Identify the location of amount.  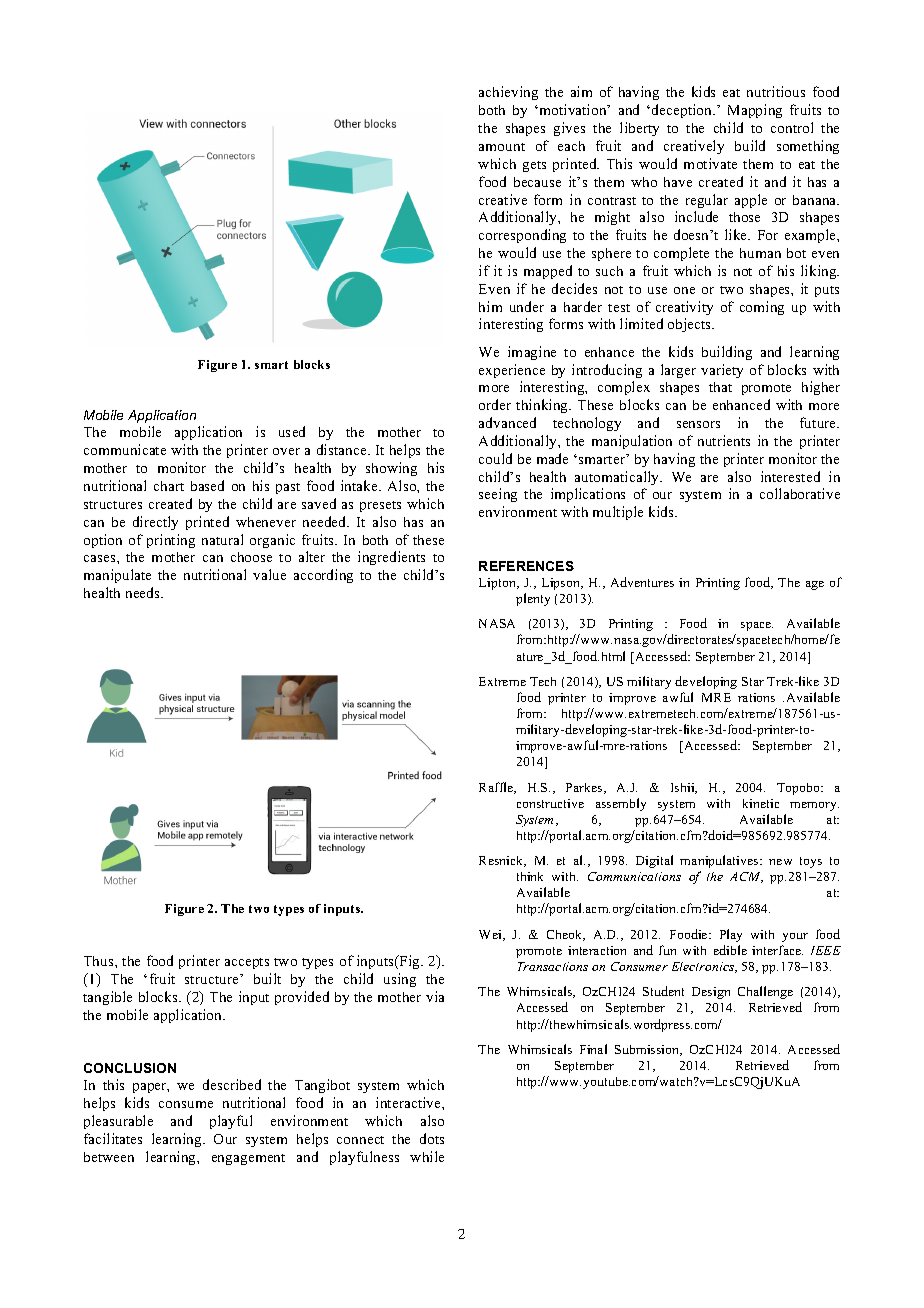
(502, 147).
